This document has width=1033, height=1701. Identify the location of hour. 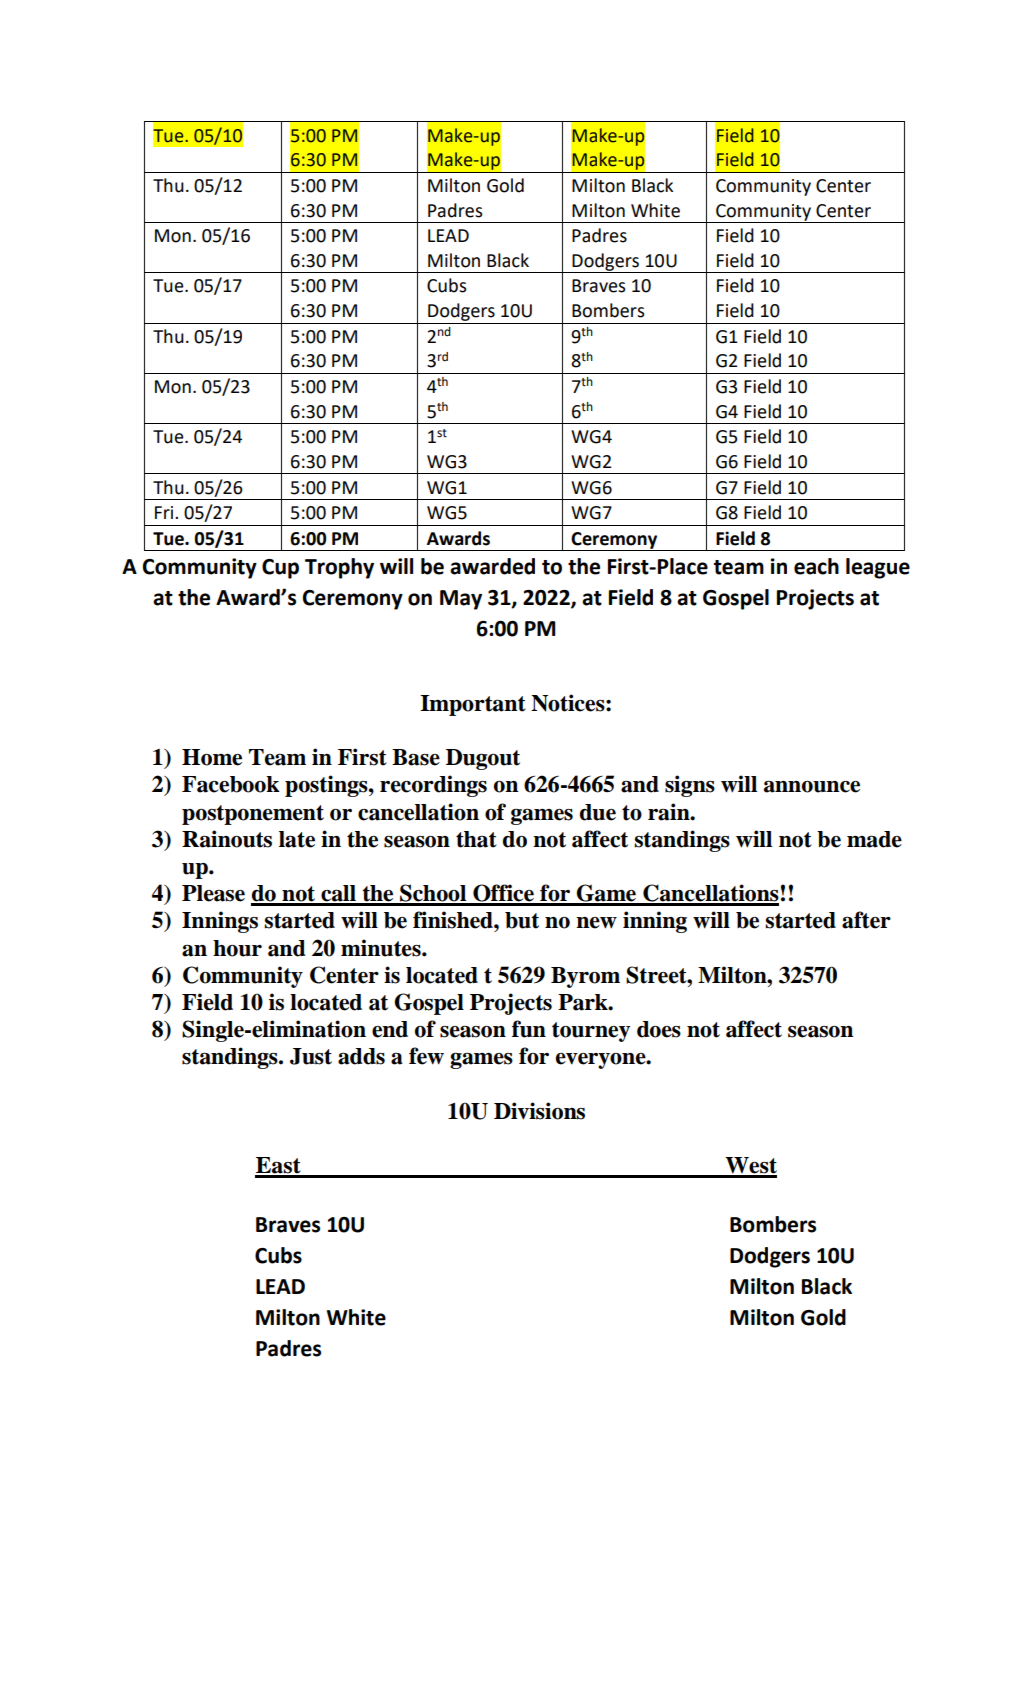
(237, 948).
